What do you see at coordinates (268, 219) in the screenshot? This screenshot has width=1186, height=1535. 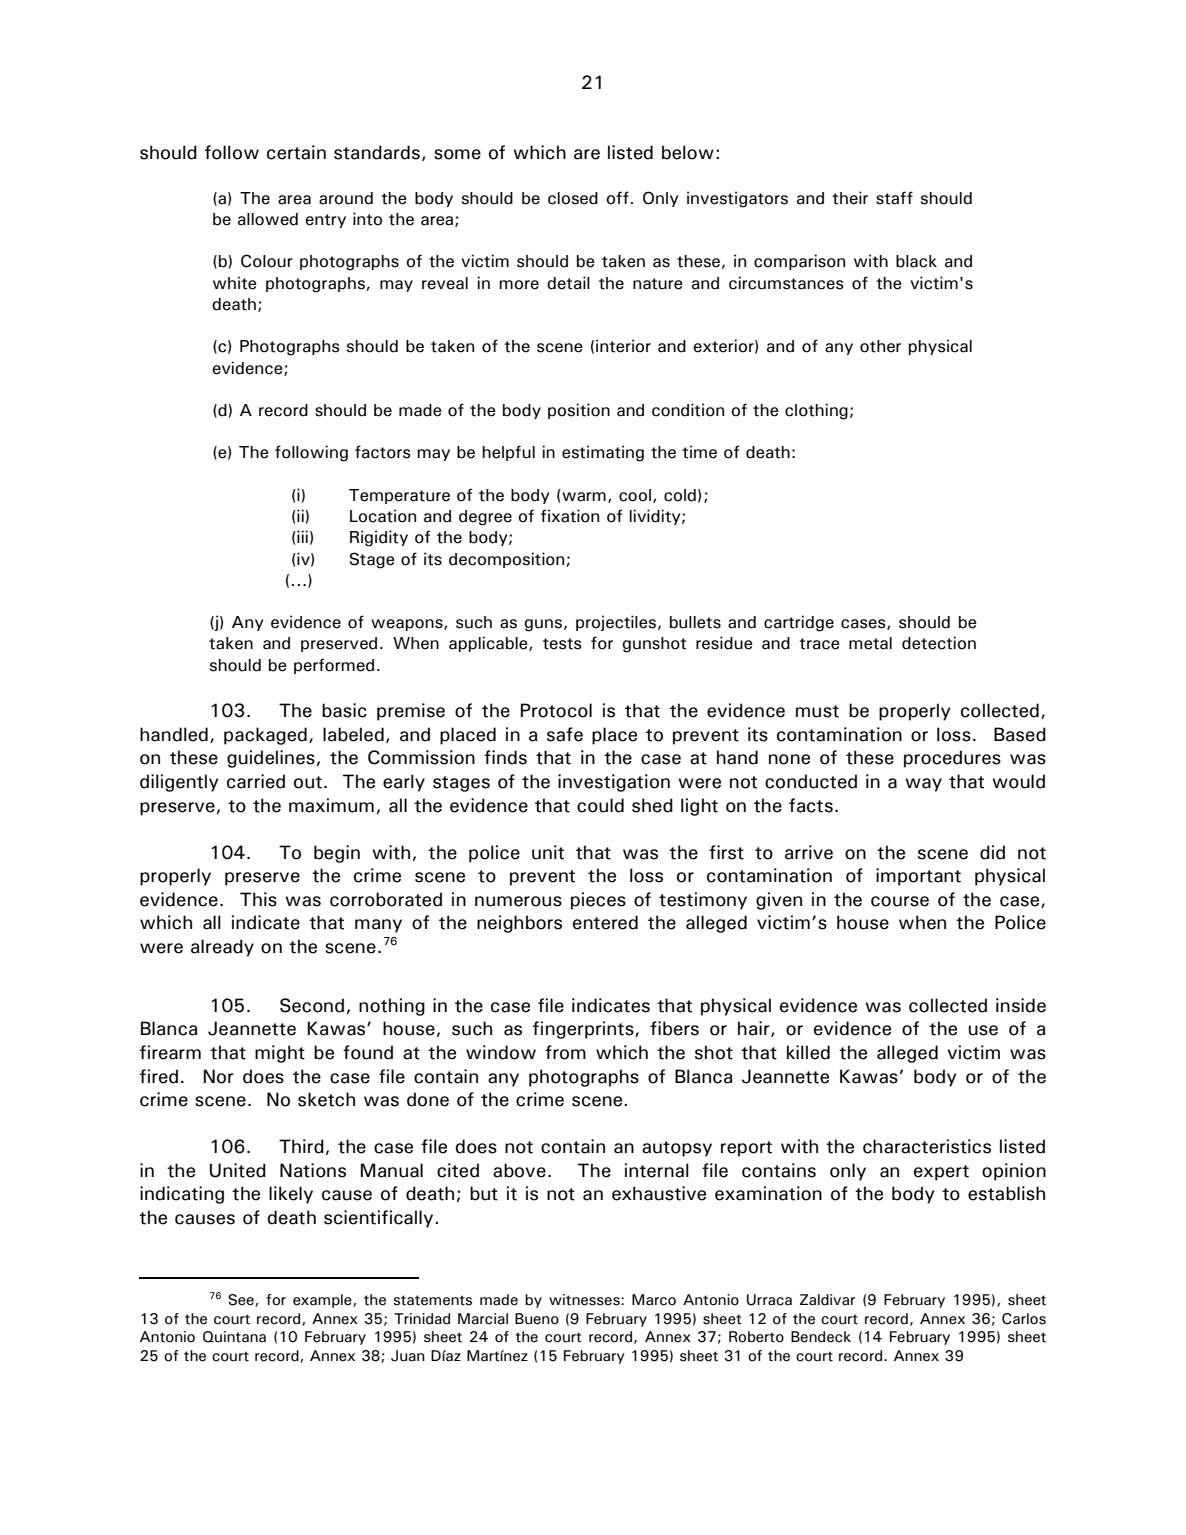 I see `allowed` at bounding box center [268, 219].
